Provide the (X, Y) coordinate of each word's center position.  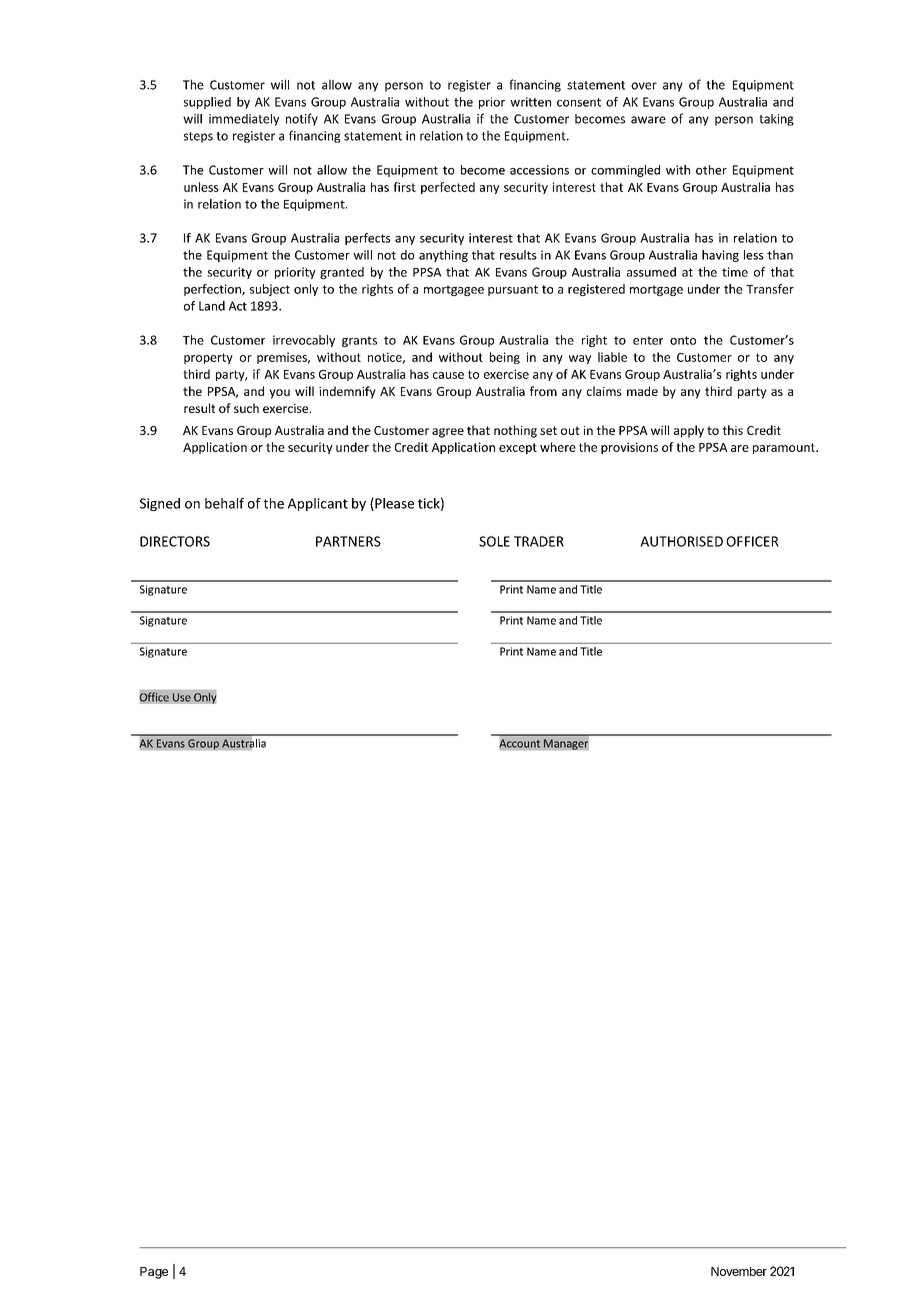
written (530, 102)
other (711, 170)
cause (448, 375)
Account (519, 743)
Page (154, 1273)
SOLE (494, 541)
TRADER (539, 541)
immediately (244, 120)
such (246, 408)
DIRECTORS (175, 541)
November (739, 1271)
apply (689, 431)
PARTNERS (348, 541)
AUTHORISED (681, 541)
